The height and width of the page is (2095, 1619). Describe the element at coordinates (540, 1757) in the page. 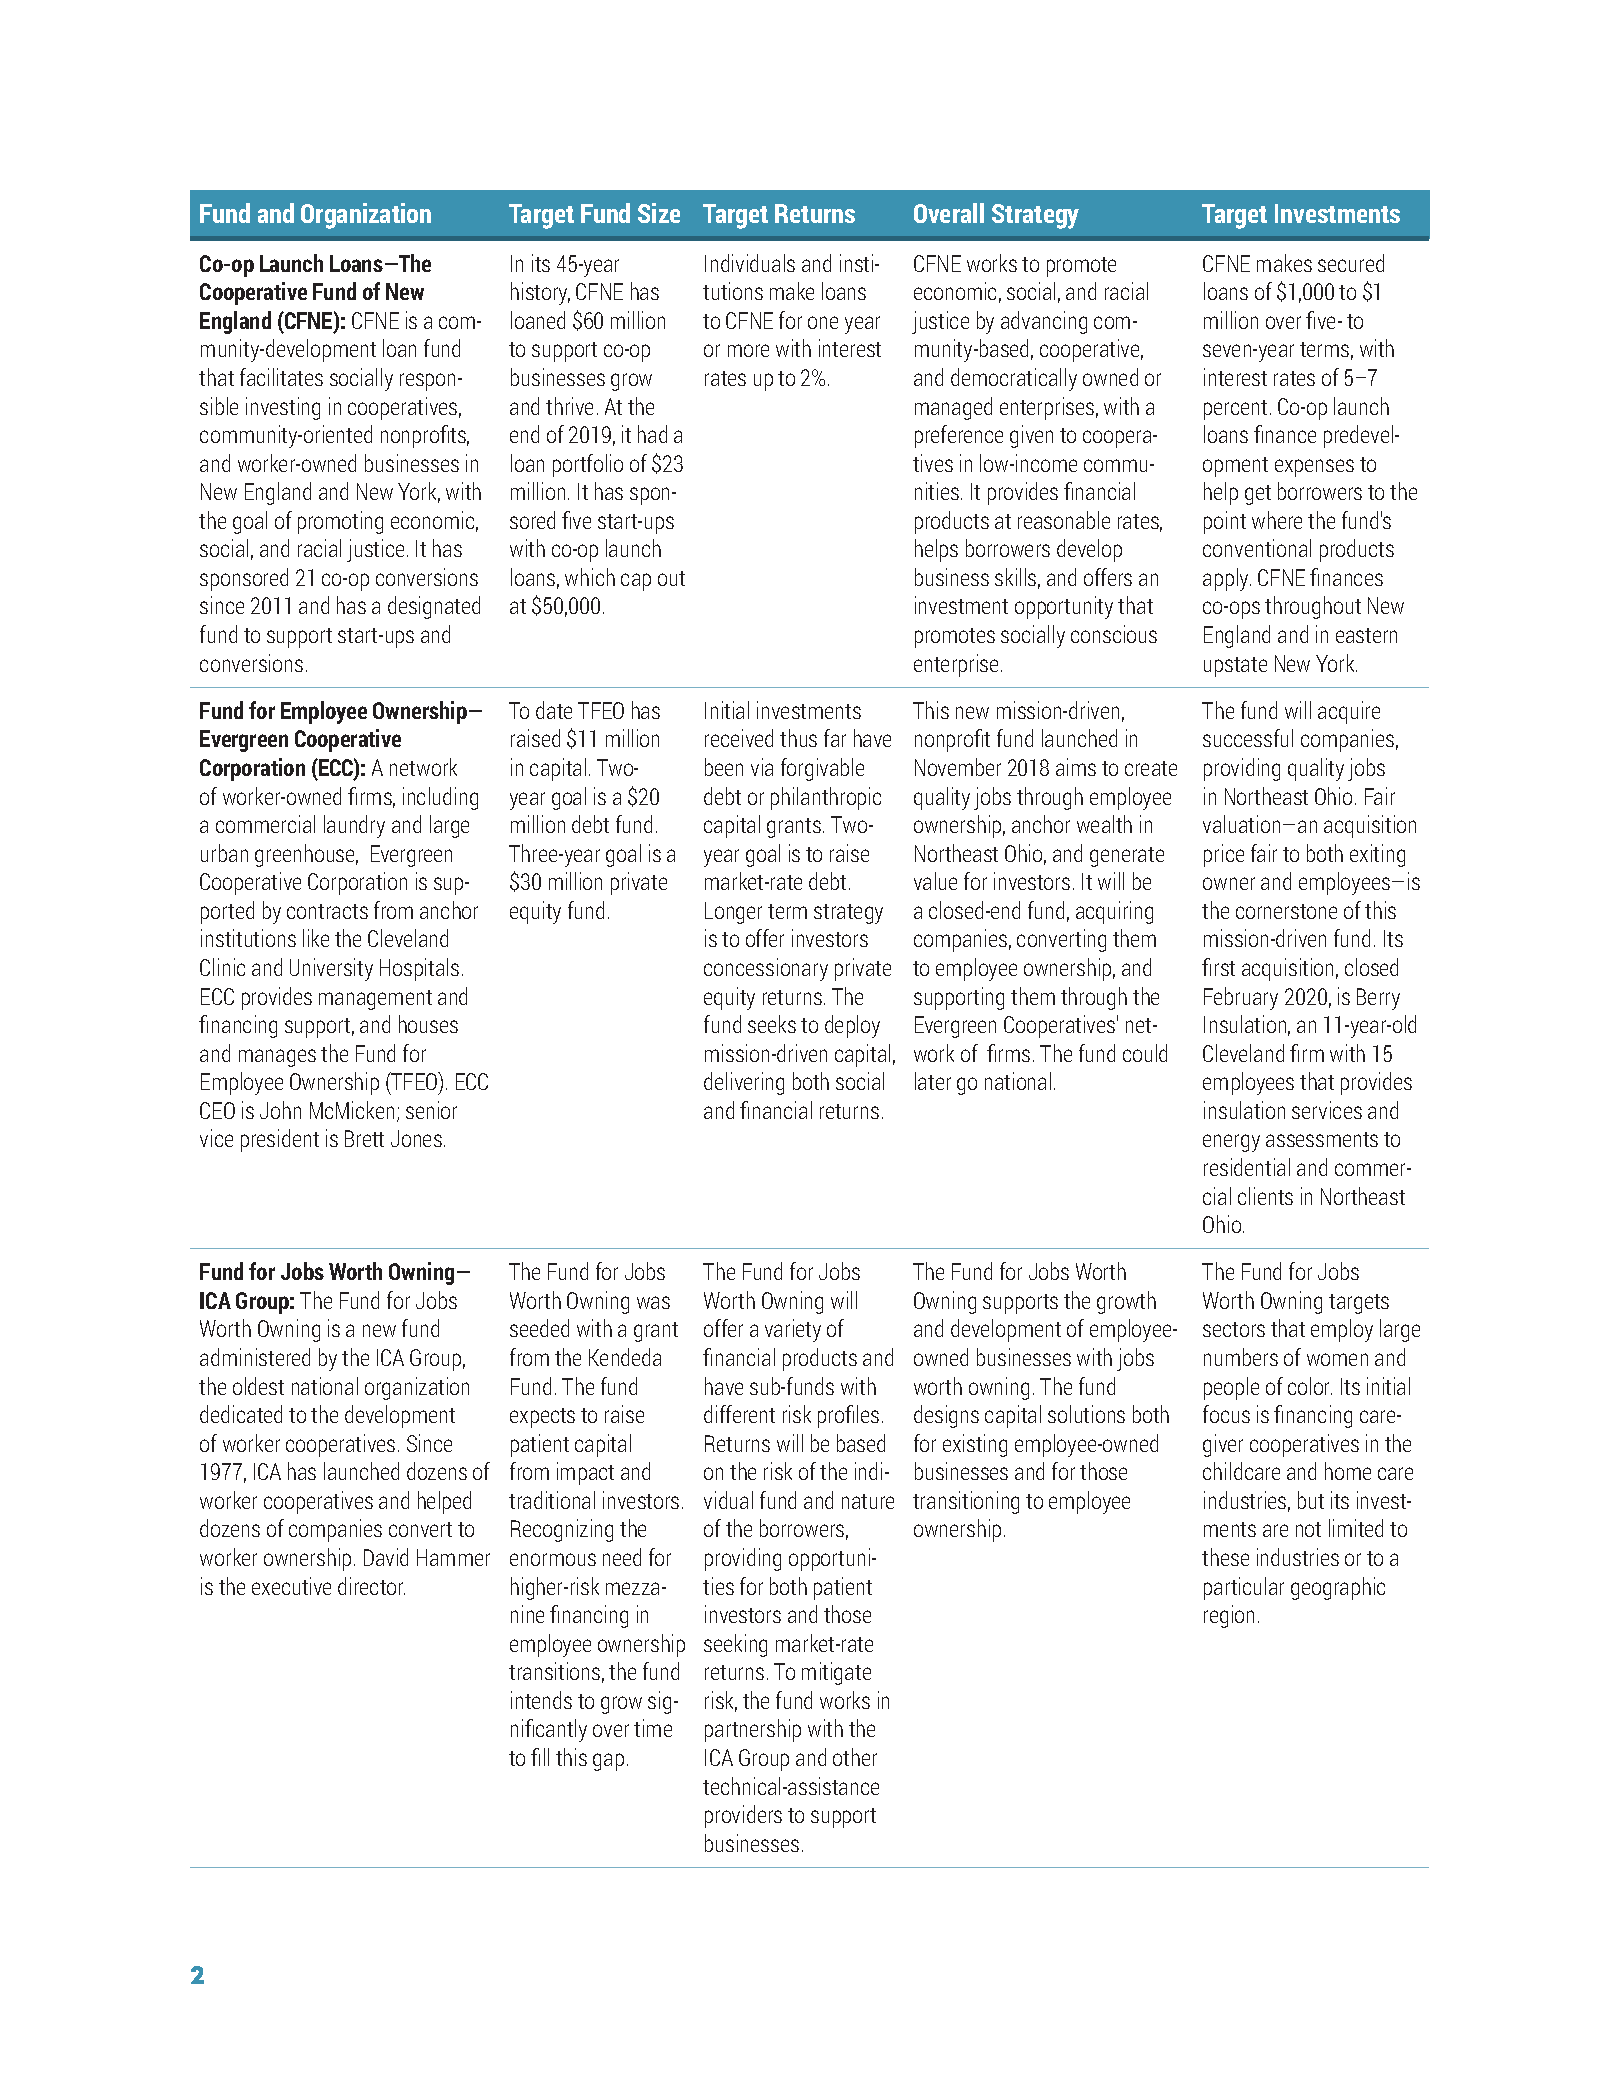

I see `fill` at that location.
